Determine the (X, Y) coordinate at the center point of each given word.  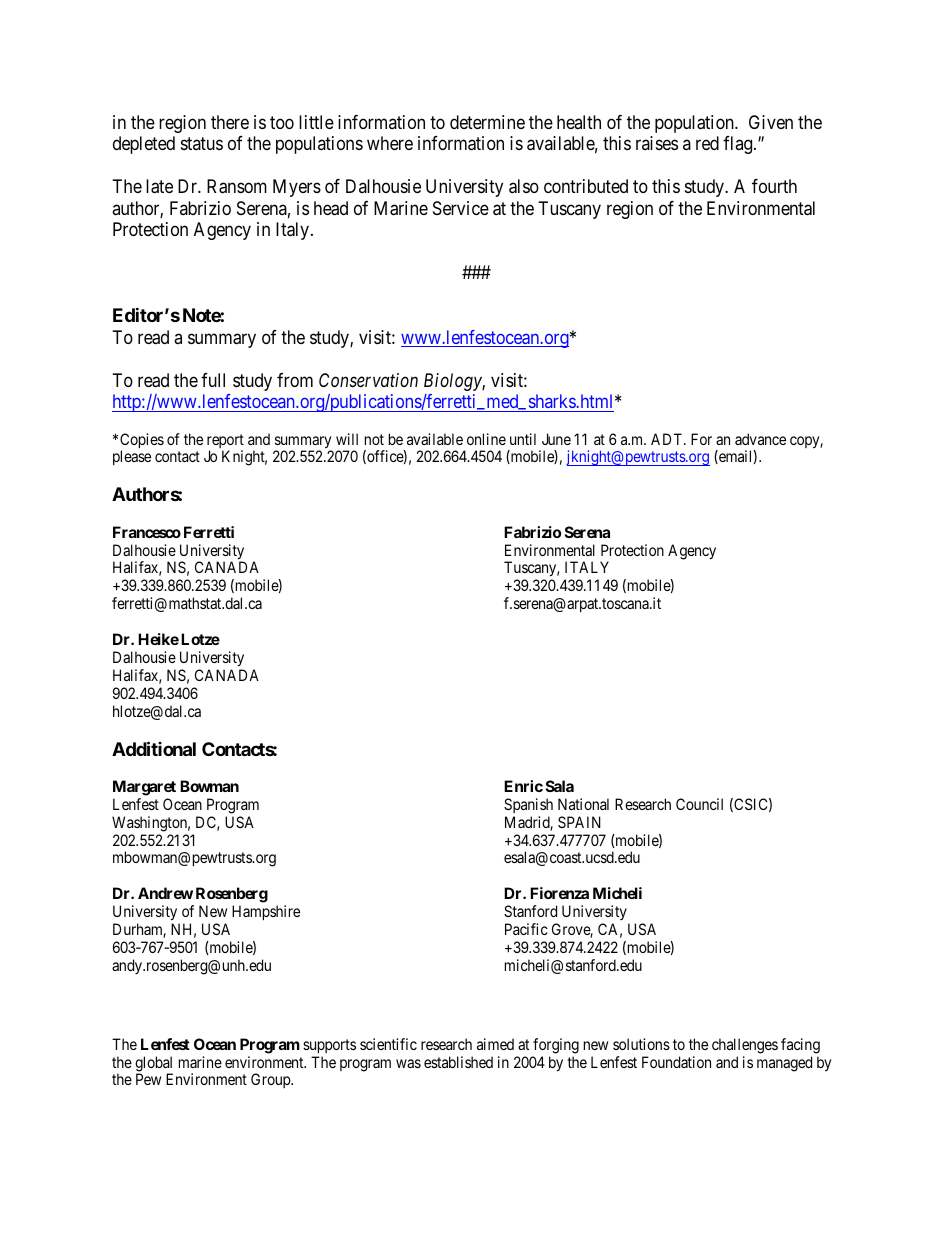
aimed (495, 1044)
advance (760, 439)
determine (487, 122)
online (486, 439)
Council (699, 804)
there (230, 122)
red (707, 143)
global (154, 1065)
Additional (154, 748)
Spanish (528, 805)
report (225, 442)
